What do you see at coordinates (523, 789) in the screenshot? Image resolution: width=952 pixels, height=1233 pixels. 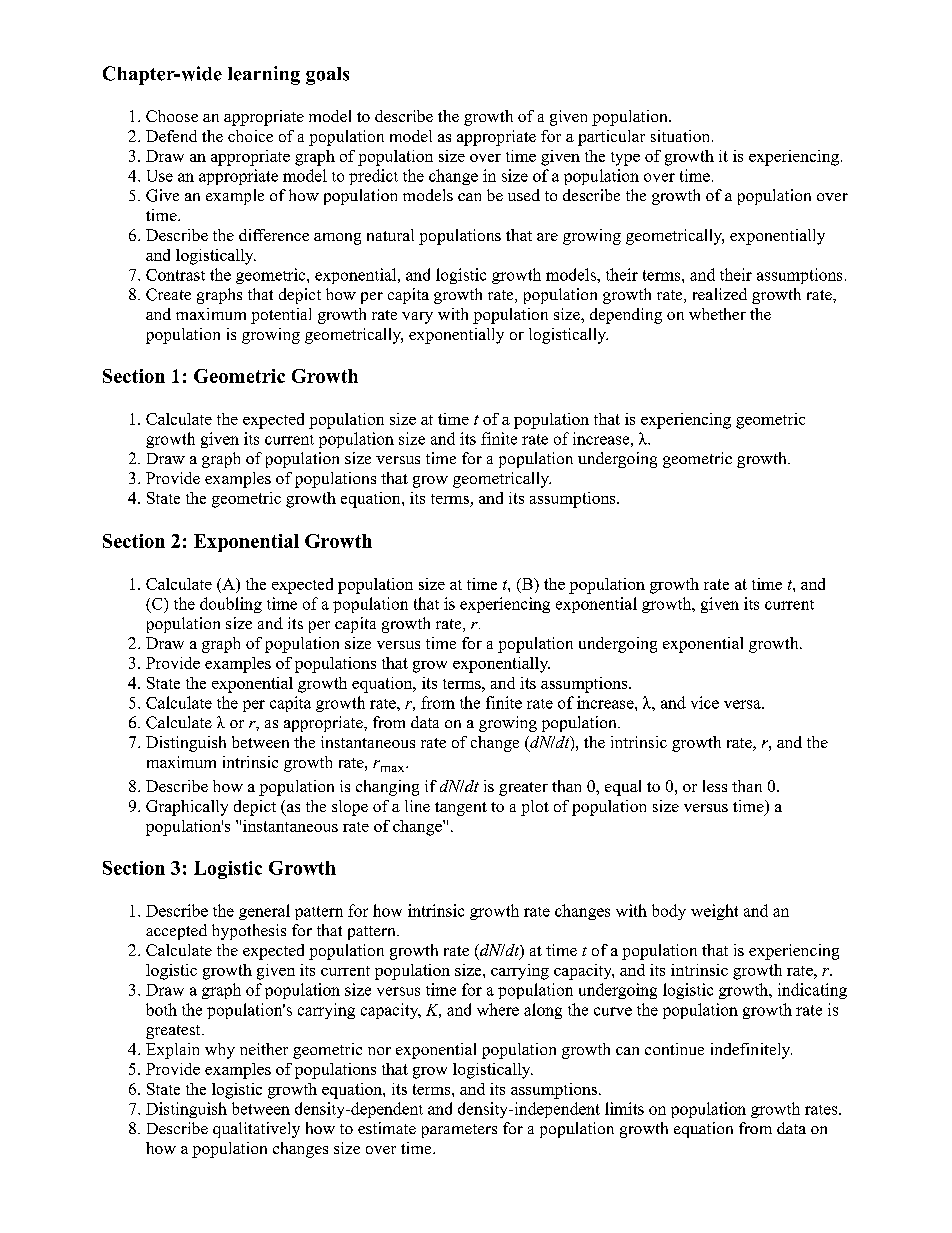 I see `greater` at bounding box center [523, 789].
